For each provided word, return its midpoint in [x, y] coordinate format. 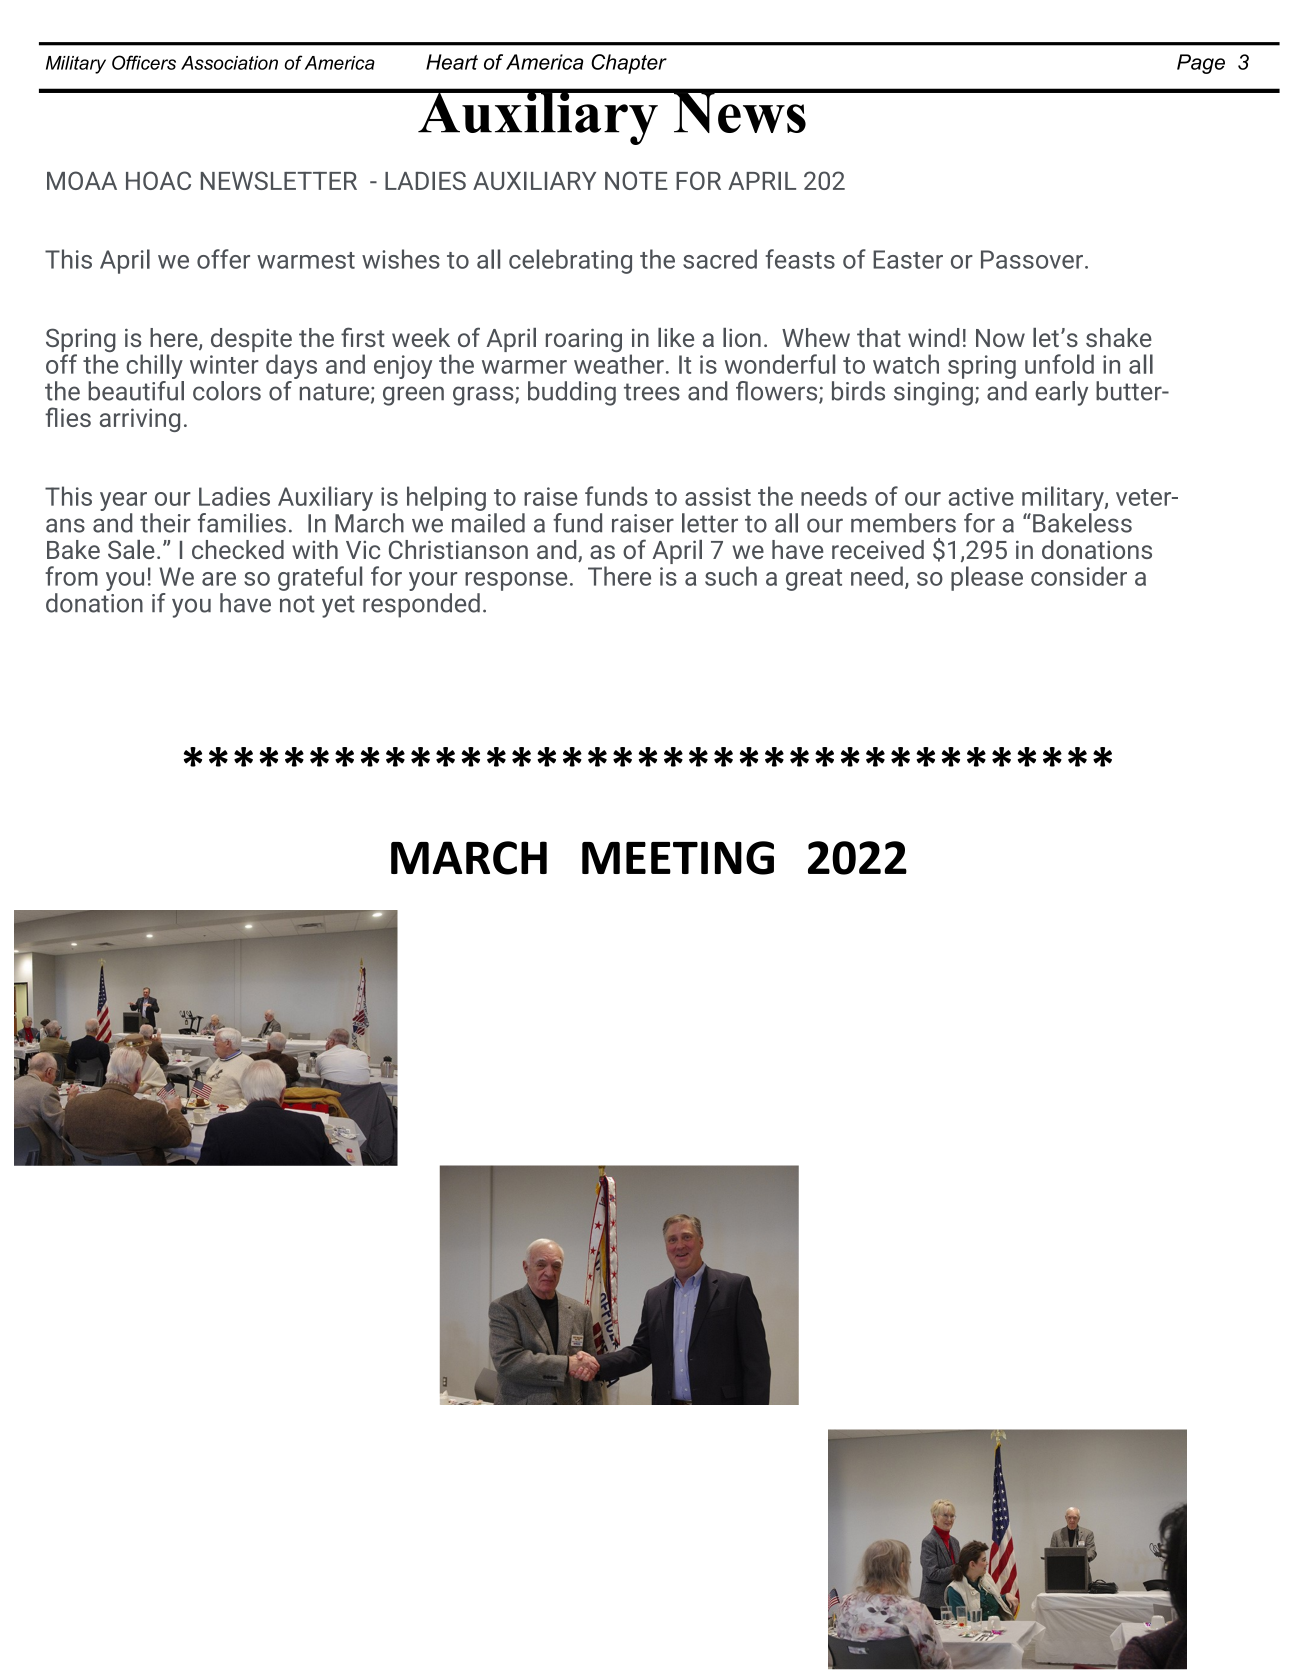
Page [1201, 64]
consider [1079, 576]
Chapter [629, 64]
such [731, 576]
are [219, 579]
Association [229, 63]
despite [251, 341]
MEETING [678, 858]
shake [1119, 337]
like [676, 337]
